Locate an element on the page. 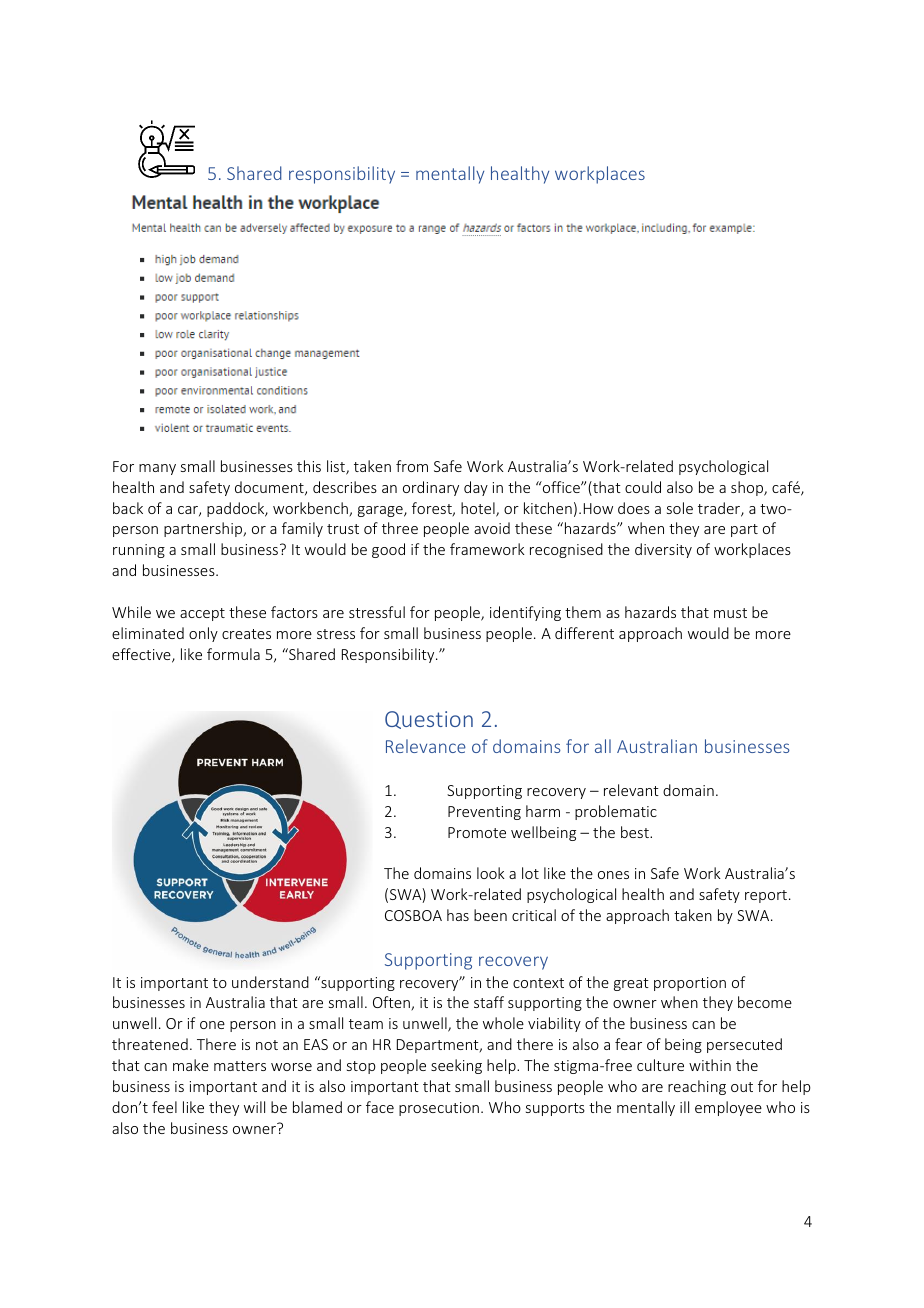 The width and height of the image is (924, 1308). Promote is located at coordinates (477, 832).
